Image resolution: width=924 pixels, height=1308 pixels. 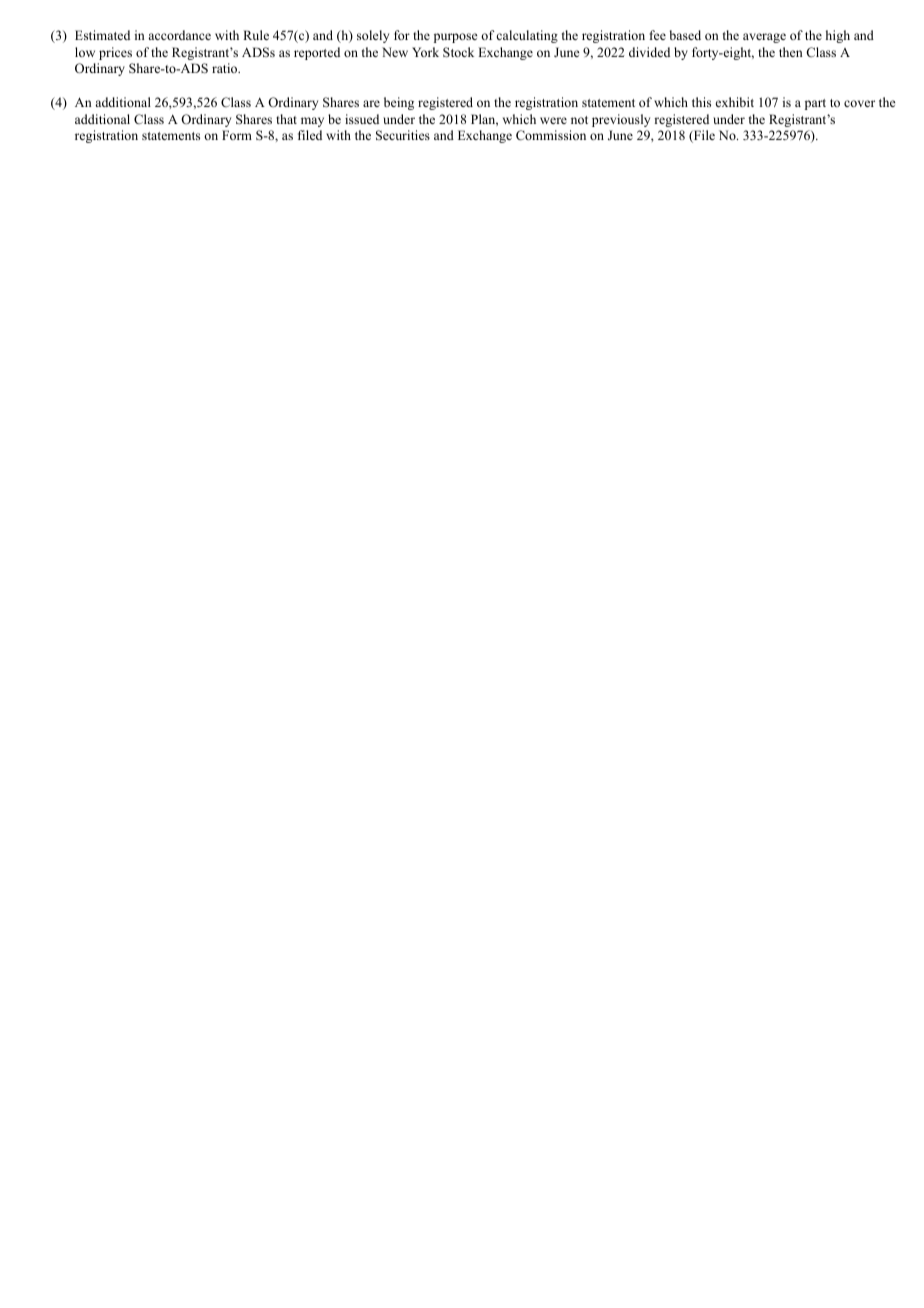 What do you see at coordinates (456, 38) in the page?
I see `purpose` at bounding box center [456, 38].
